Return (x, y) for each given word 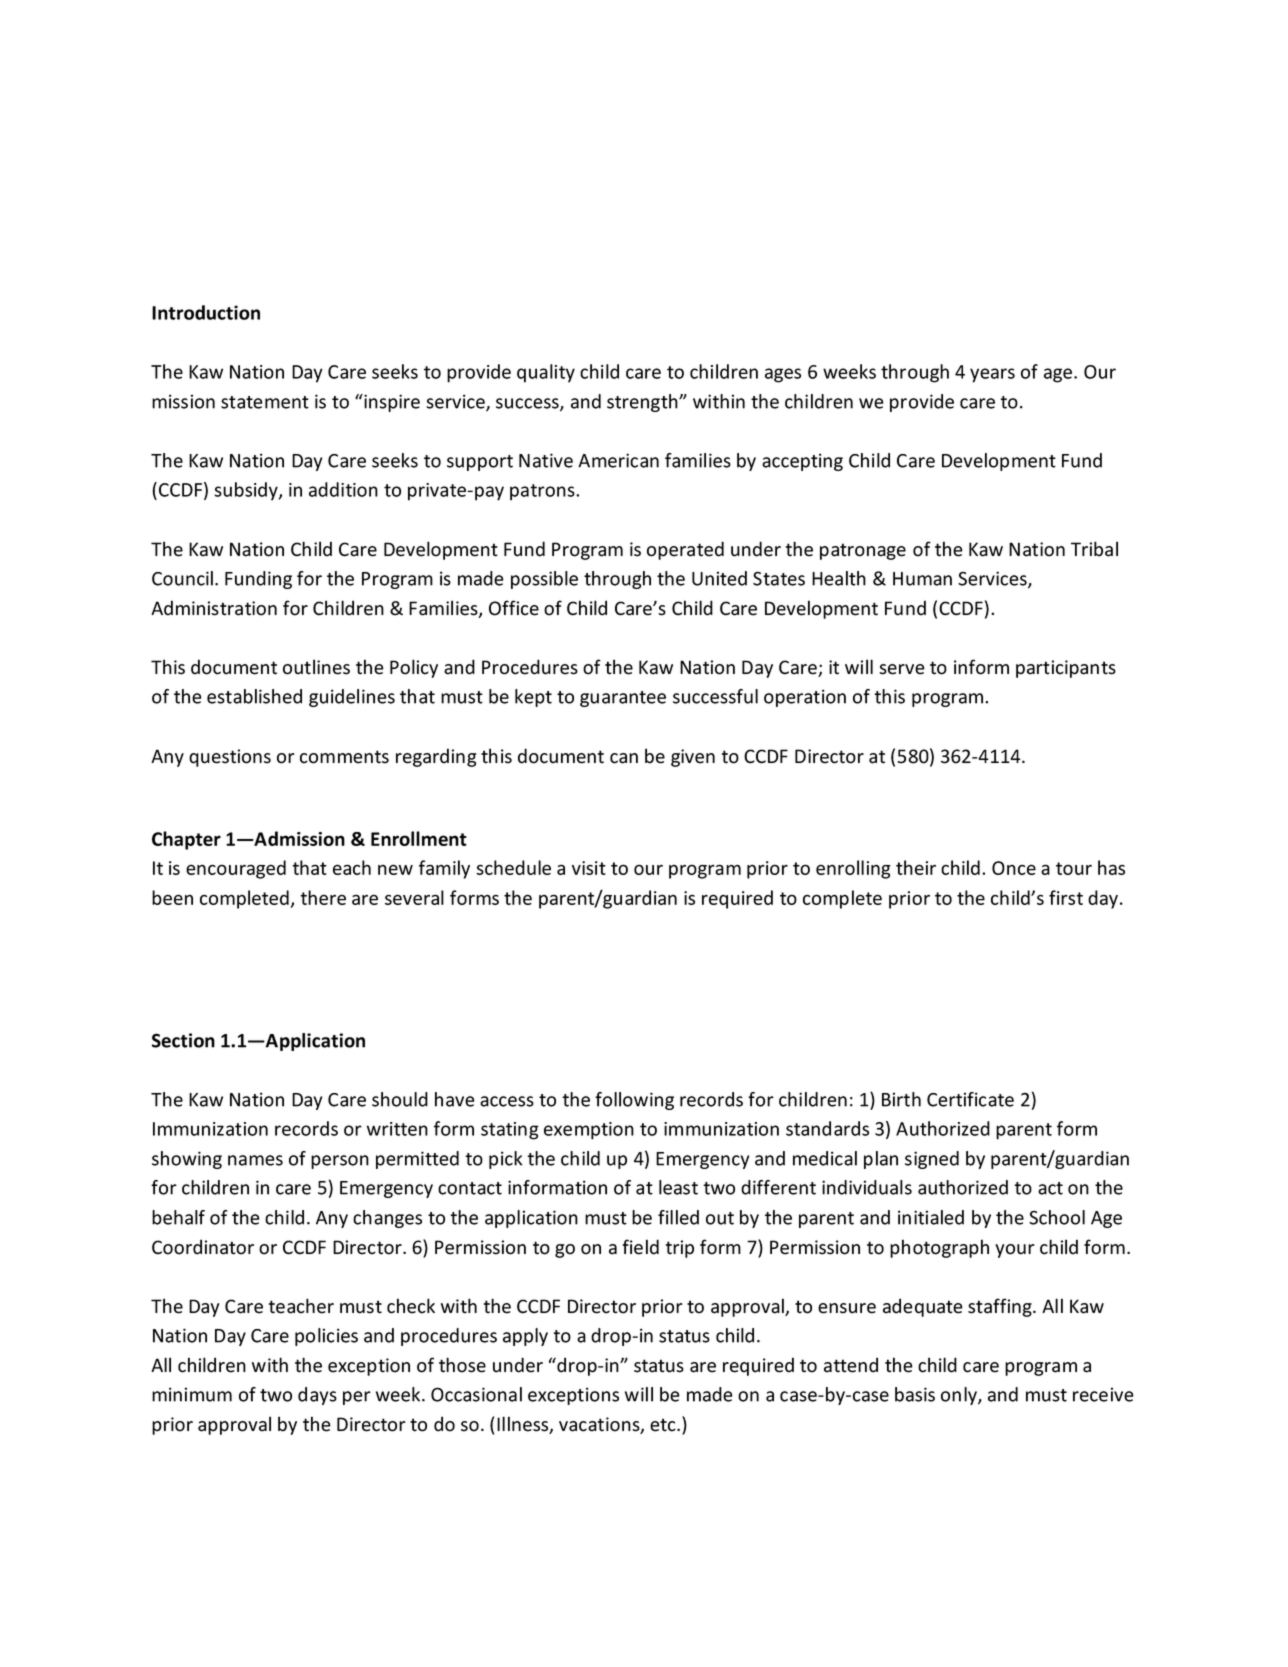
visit (589, 868)
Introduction (206, 312)
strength (643, 403)
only (960, 1396)
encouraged (236, 869)
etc (664, 1425)
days (317, 1396)
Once (1014, 868)
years (992, 375)
